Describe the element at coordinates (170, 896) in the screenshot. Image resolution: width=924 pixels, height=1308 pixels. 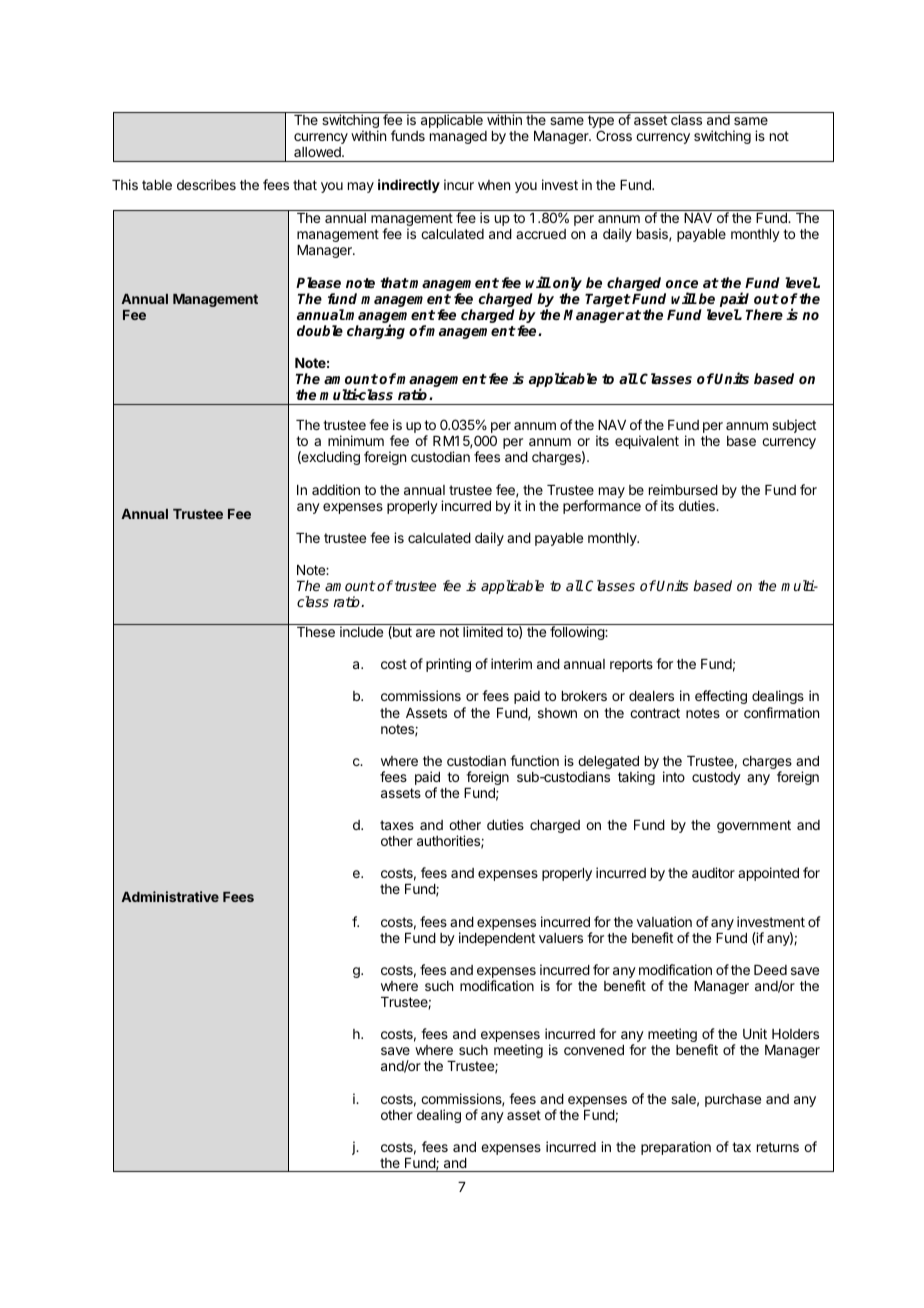
I see `Administrative` at that location.
